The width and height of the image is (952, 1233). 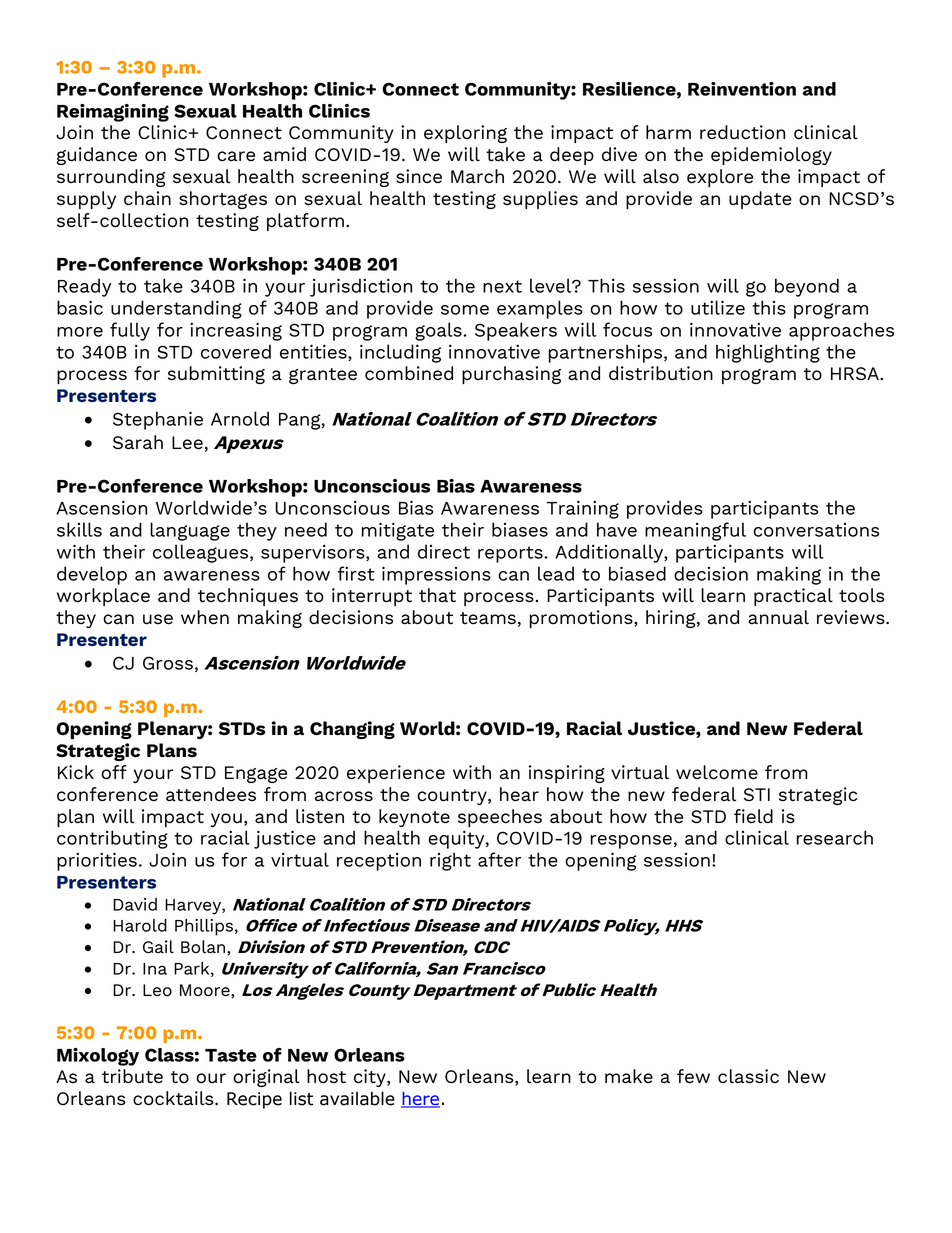 I want to click on exploring, so click(x=465, y=134).
